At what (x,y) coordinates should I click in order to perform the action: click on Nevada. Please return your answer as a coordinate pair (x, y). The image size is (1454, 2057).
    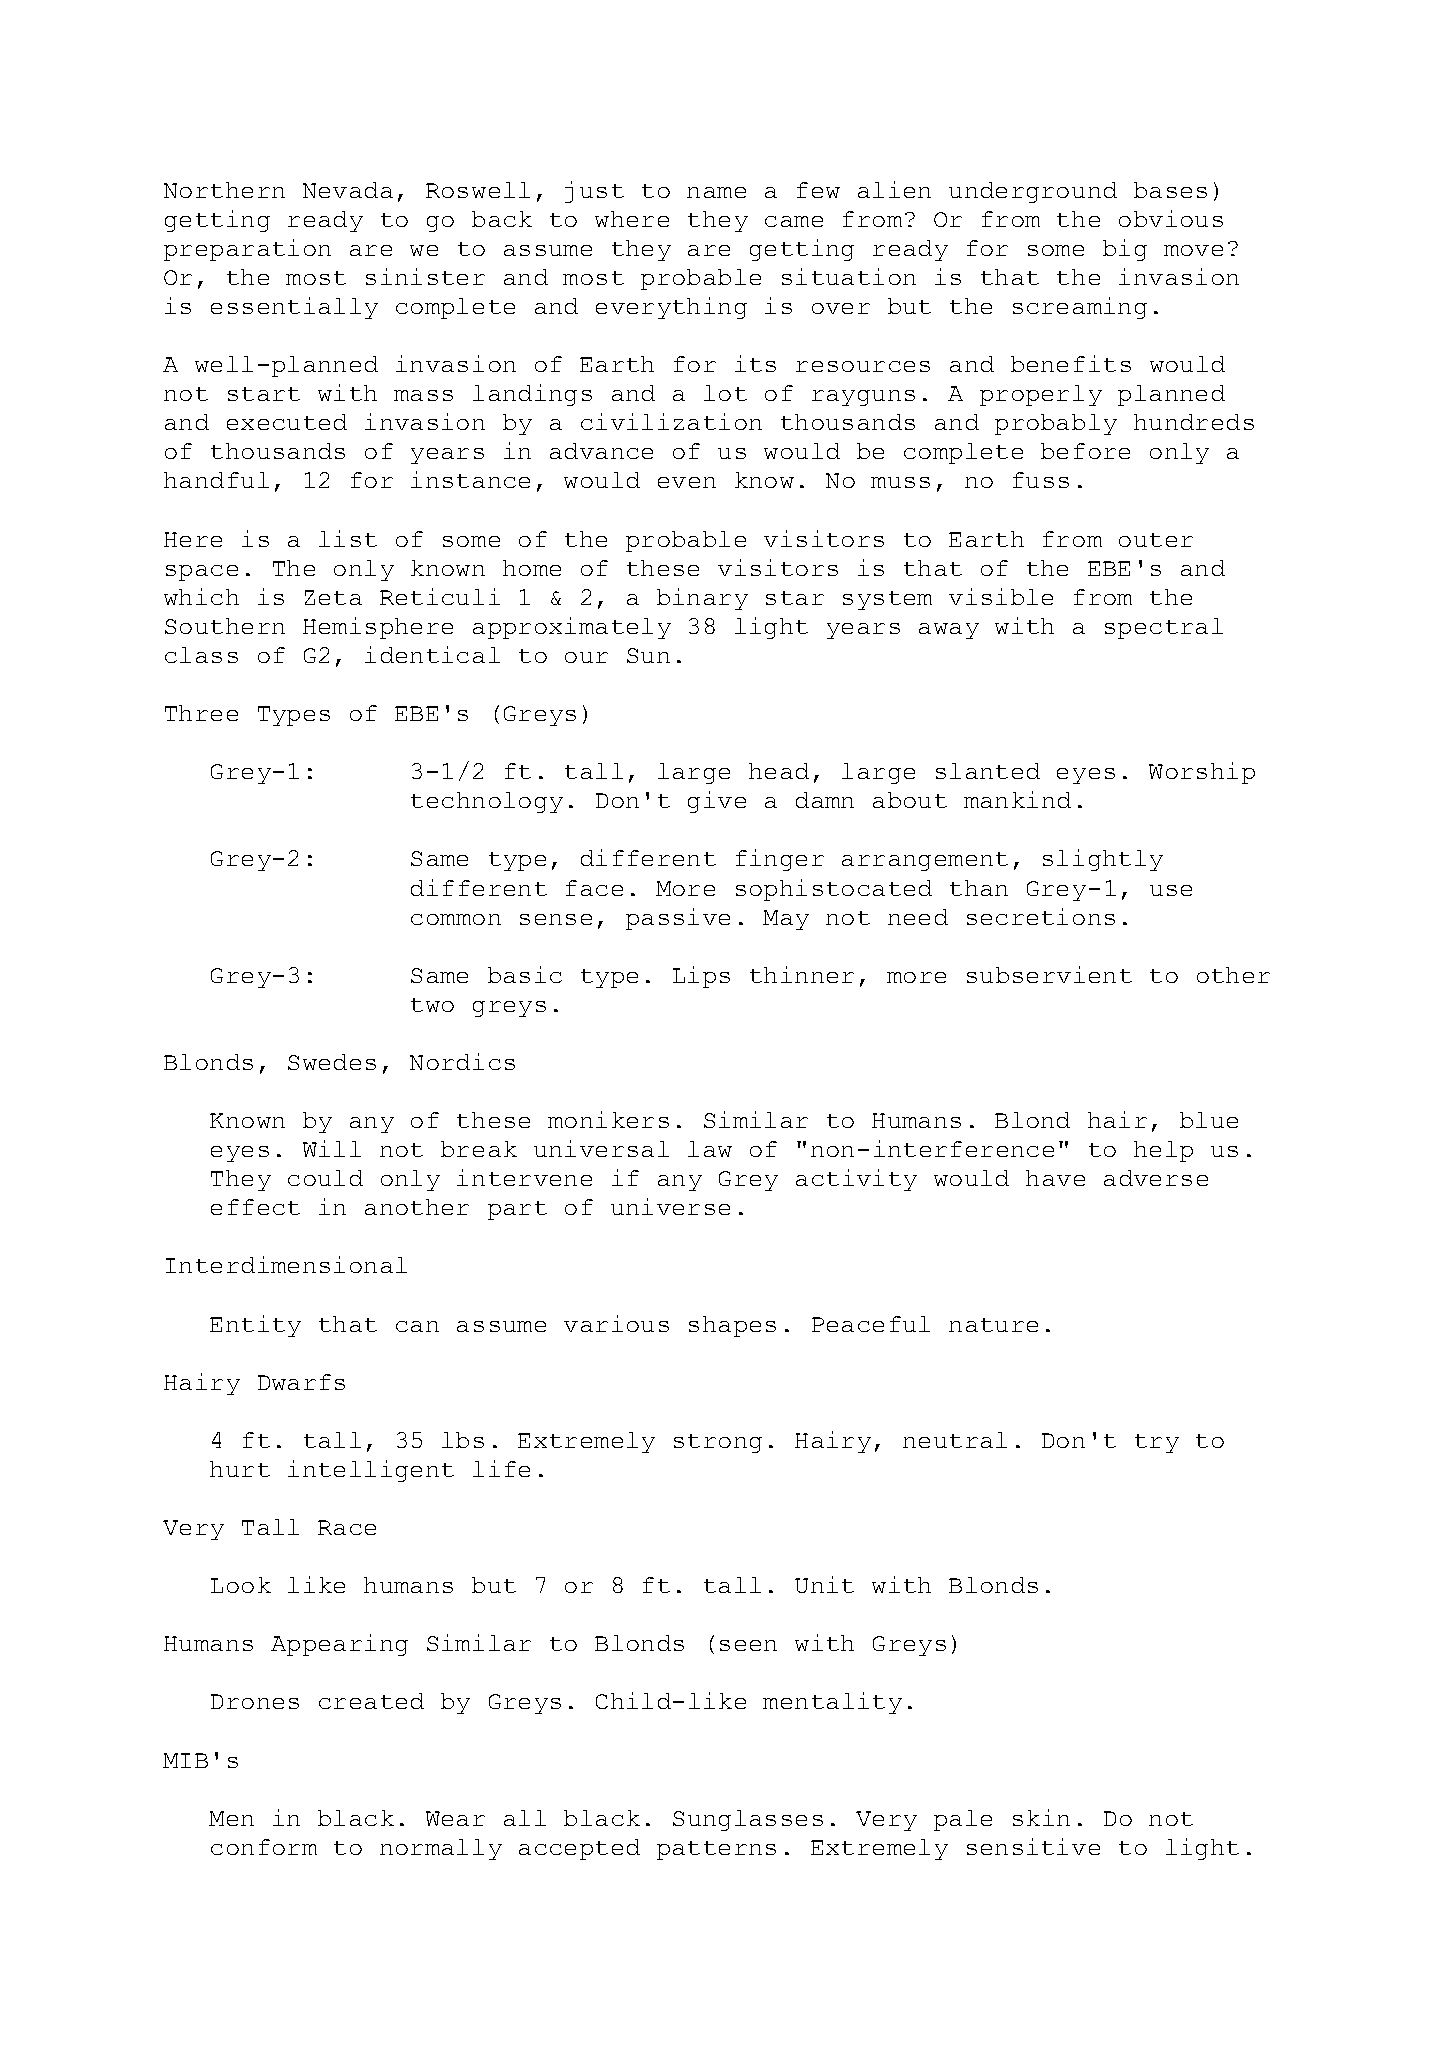
    Looking at the image, I should click on (348, 190).
